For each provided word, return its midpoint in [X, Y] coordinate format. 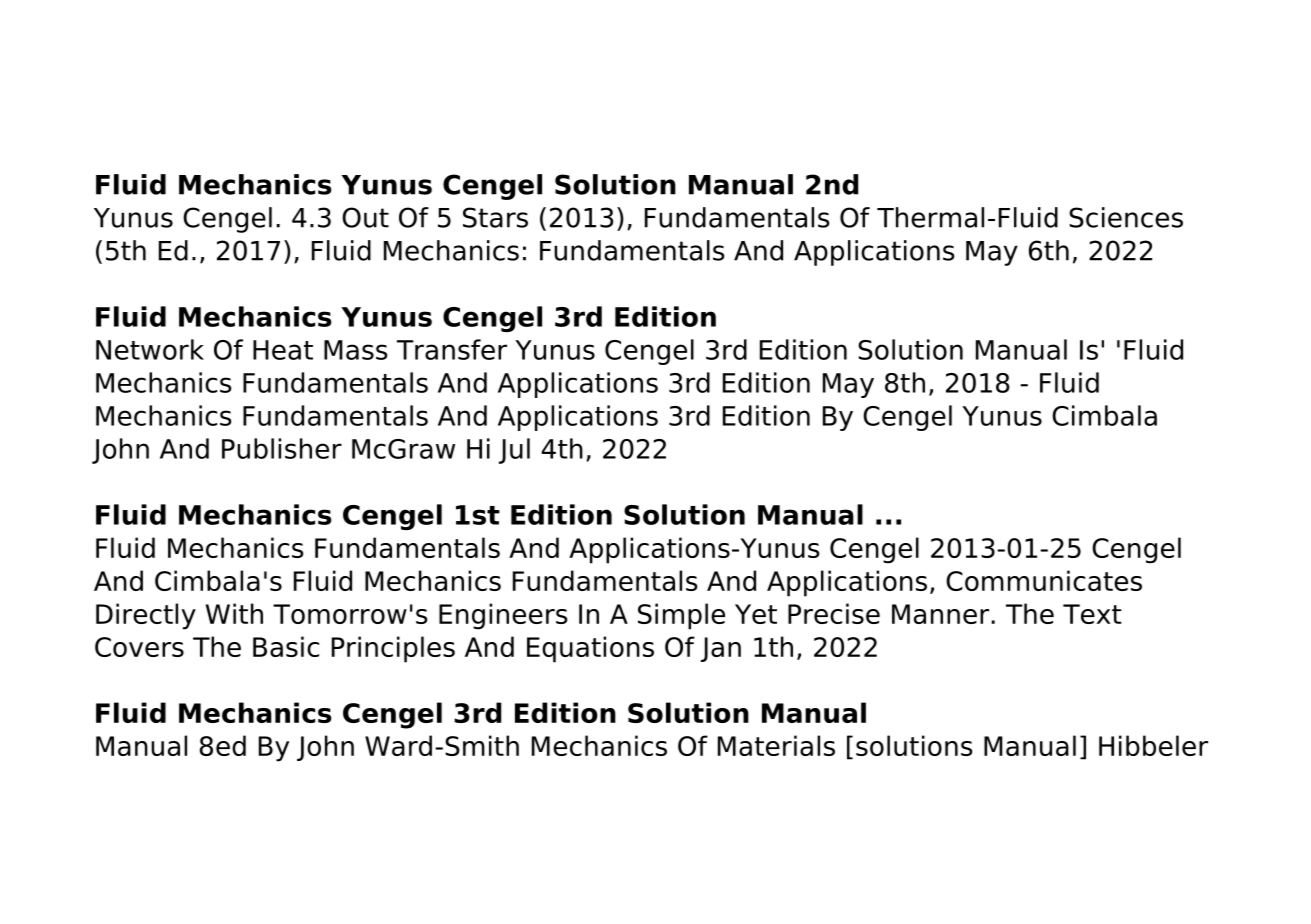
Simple [681, 616]
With [234, 613]
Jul [514, 451]
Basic [286, 646]
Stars [495, 217]
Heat [283, 350]
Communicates [1044, 580]
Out [365, 217]
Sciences [1126, 217]
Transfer [452, 349]
